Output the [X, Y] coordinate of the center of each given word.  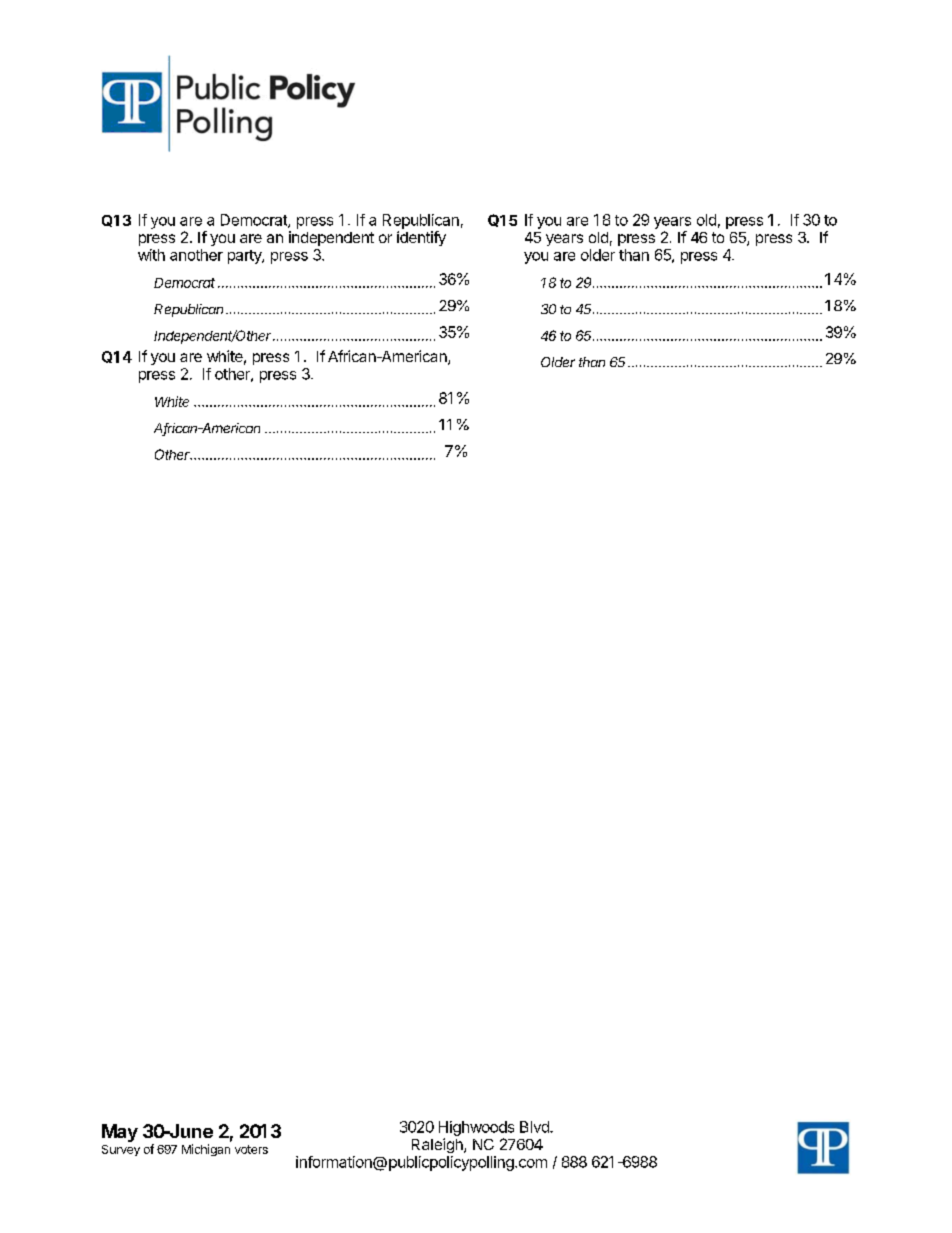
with [151, 255]
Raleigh [438, 1145]
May [120, 1133]
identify [421, 238]
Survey [121, 1150]
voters [251, 1149]
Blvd [535, 1127]
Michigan [206, 1150]
